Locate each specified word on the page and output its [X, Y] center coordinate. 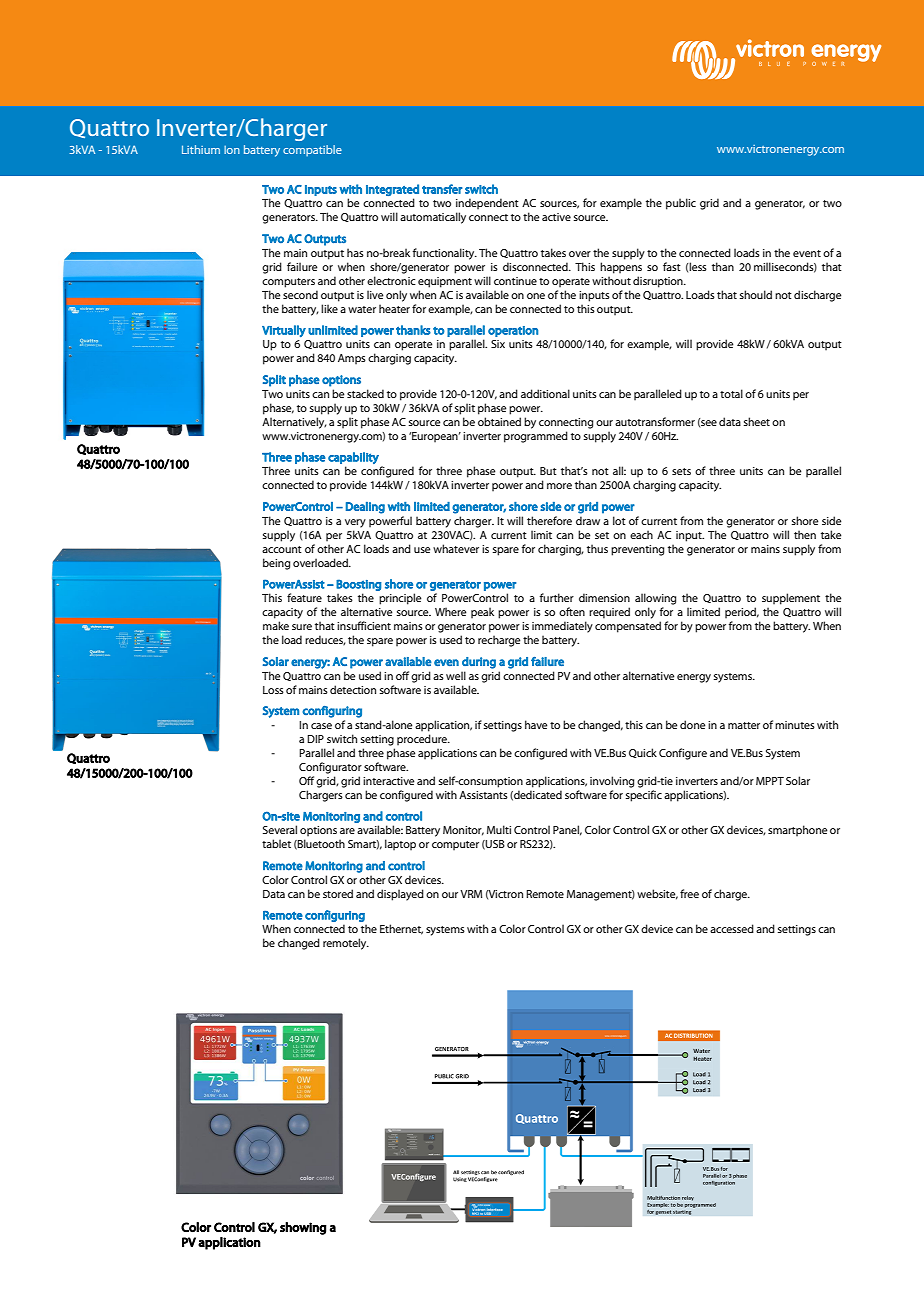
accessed [732, 928]
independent [487, 204]
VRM [471, 894]
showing [303, 1228]
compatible [312, 150]
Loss [273, 690]
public [681, 204]
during [479, 663]
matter [744, 725]
